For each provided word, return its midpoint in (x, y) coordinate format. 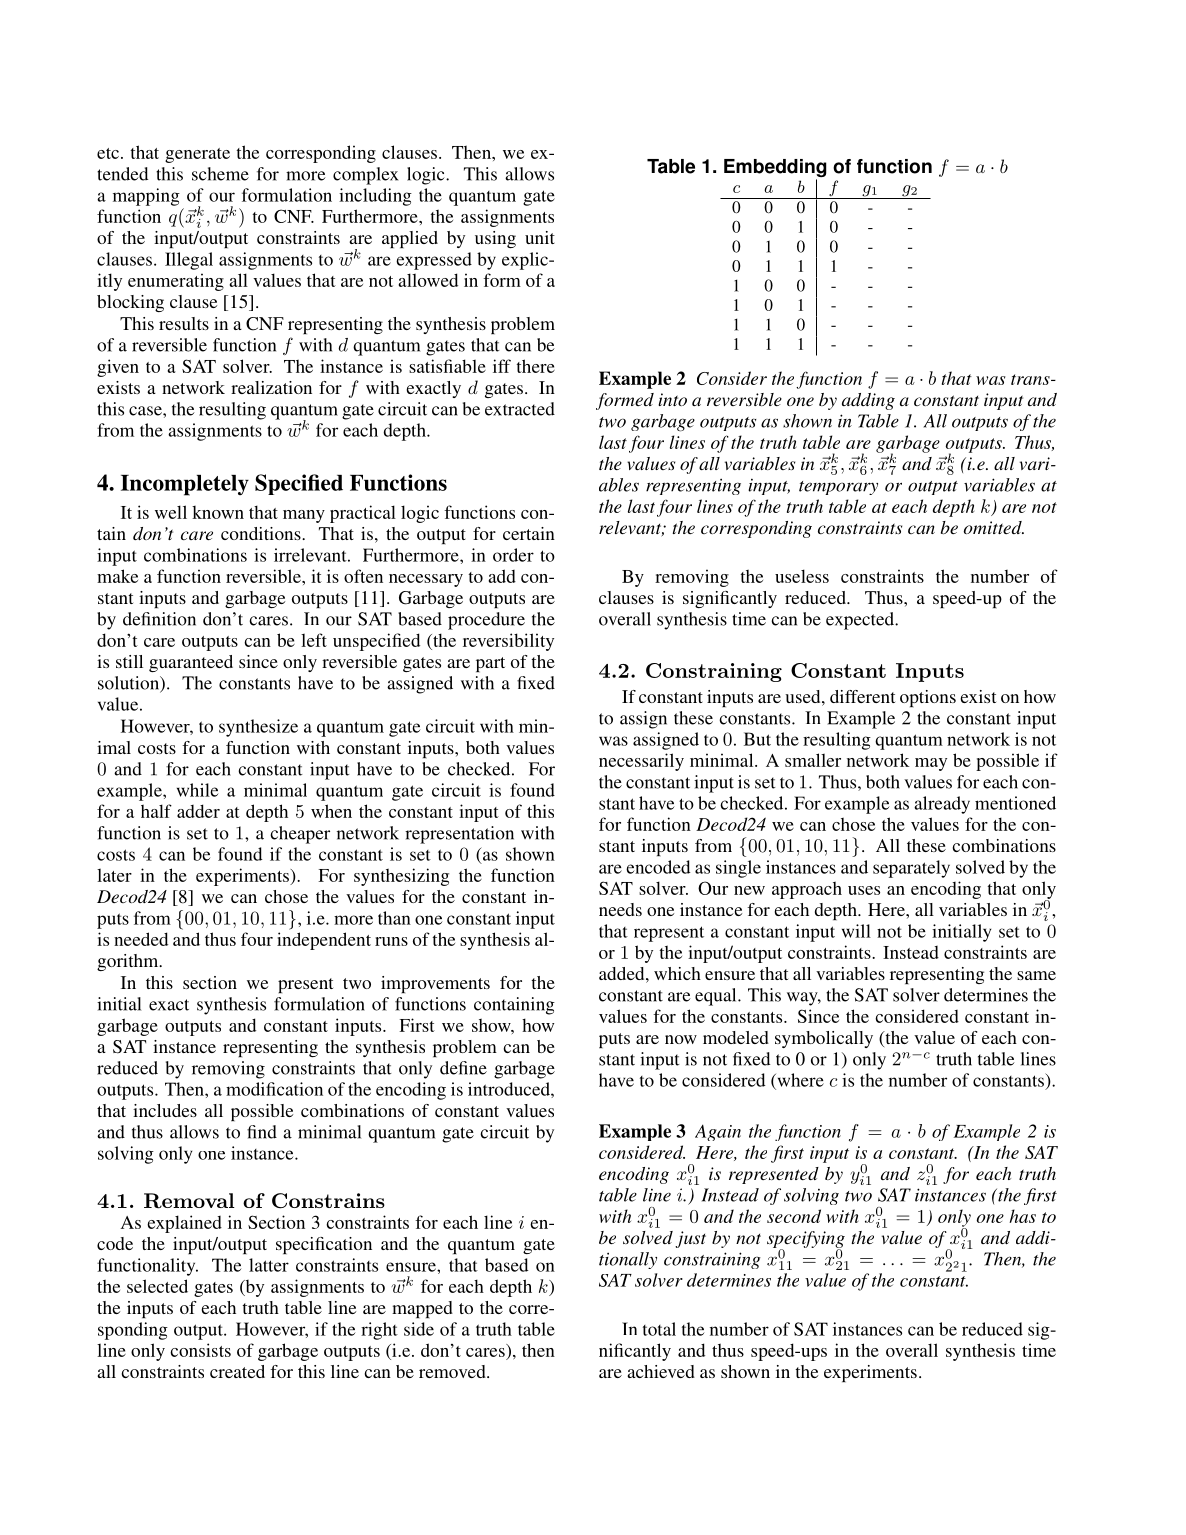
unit (540, 237)
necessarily (641, 762)
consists (200, 1350)
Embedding (775, 169)
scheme (220, 174)
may (931, 764)
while (197, 790)
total (659, 1329)
